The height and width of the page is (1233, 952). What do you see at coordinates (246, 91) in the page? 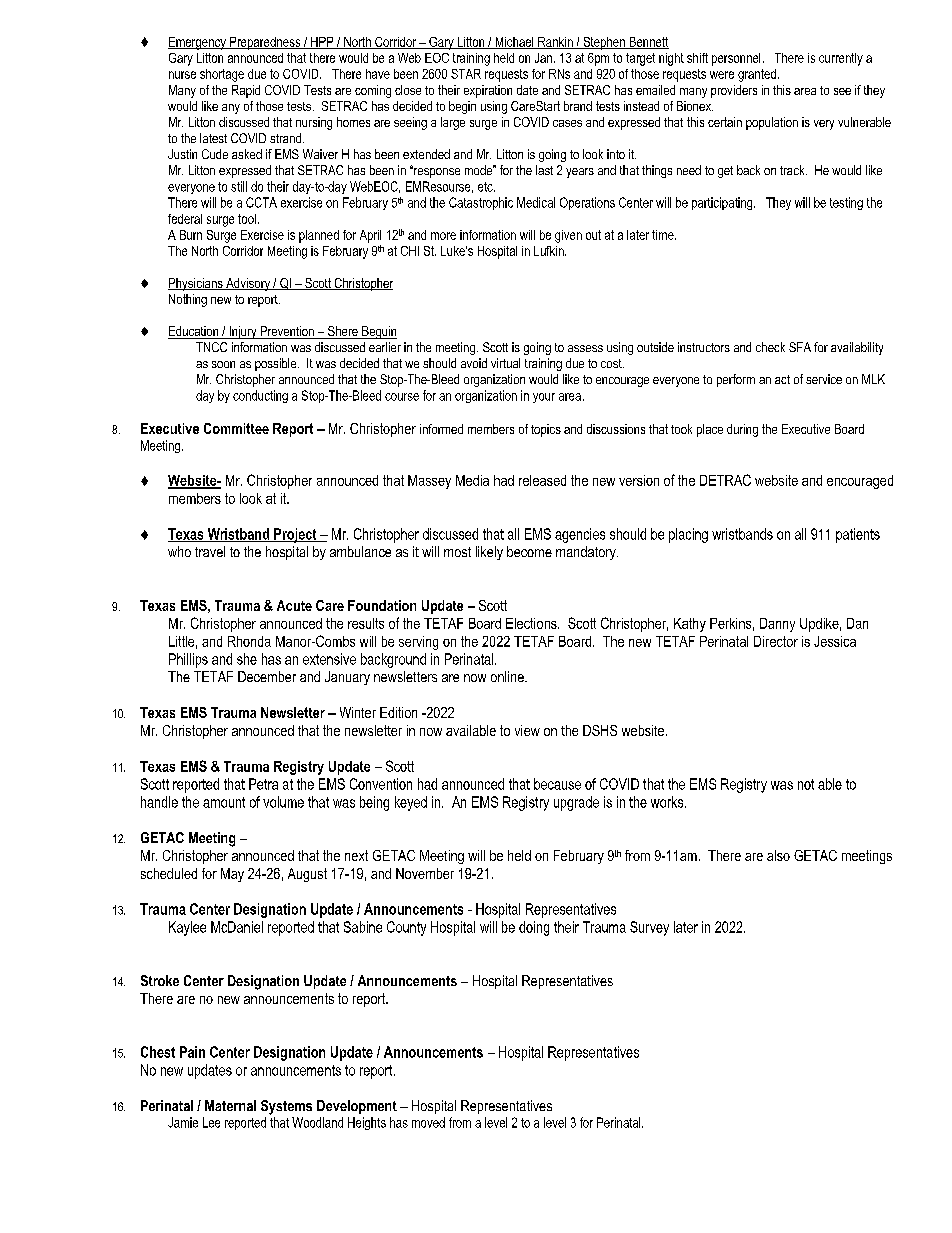
I see `Rapid` at bounding box center [246, 91].
